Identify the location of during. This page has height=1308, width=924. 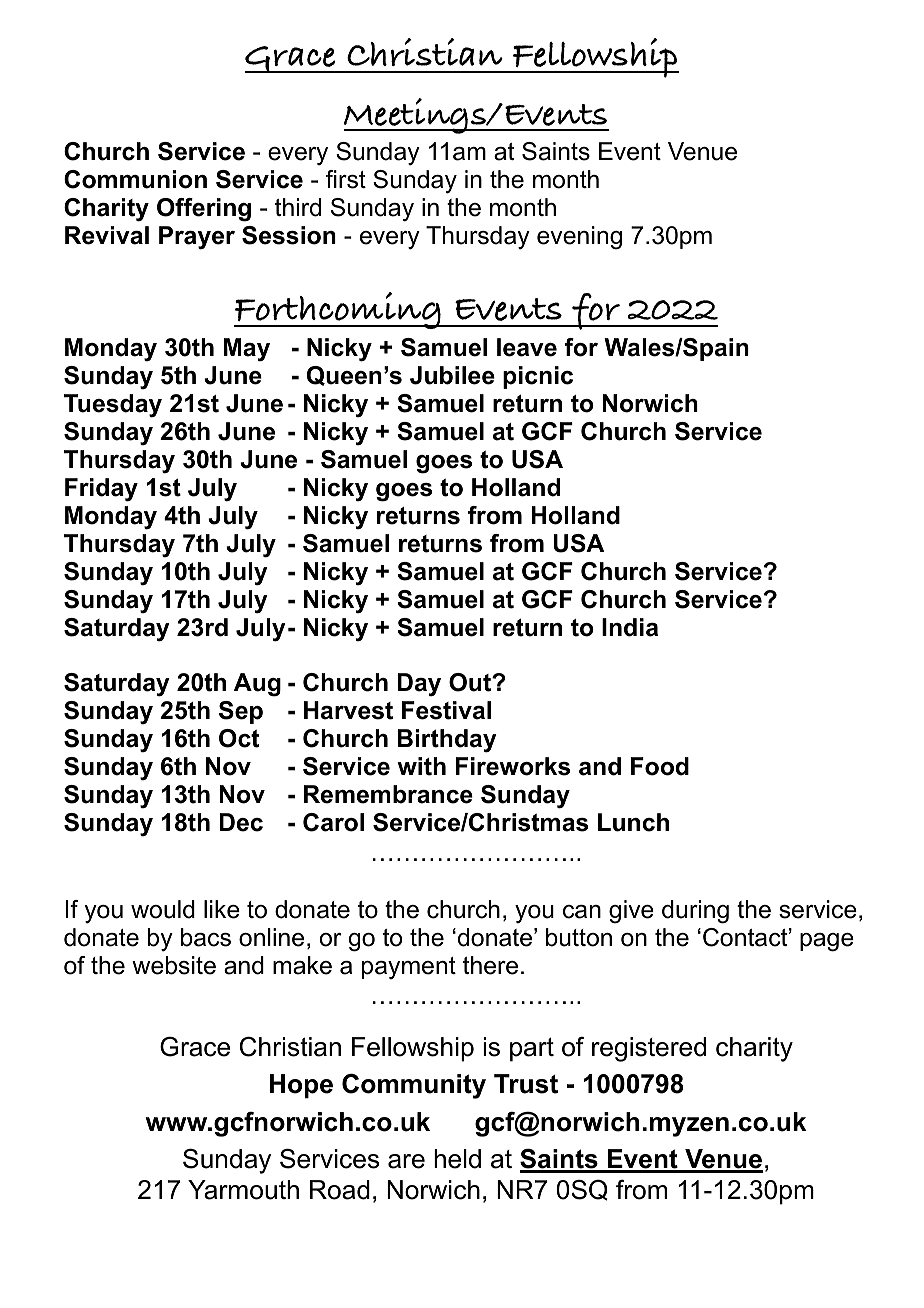
(695, 912).
